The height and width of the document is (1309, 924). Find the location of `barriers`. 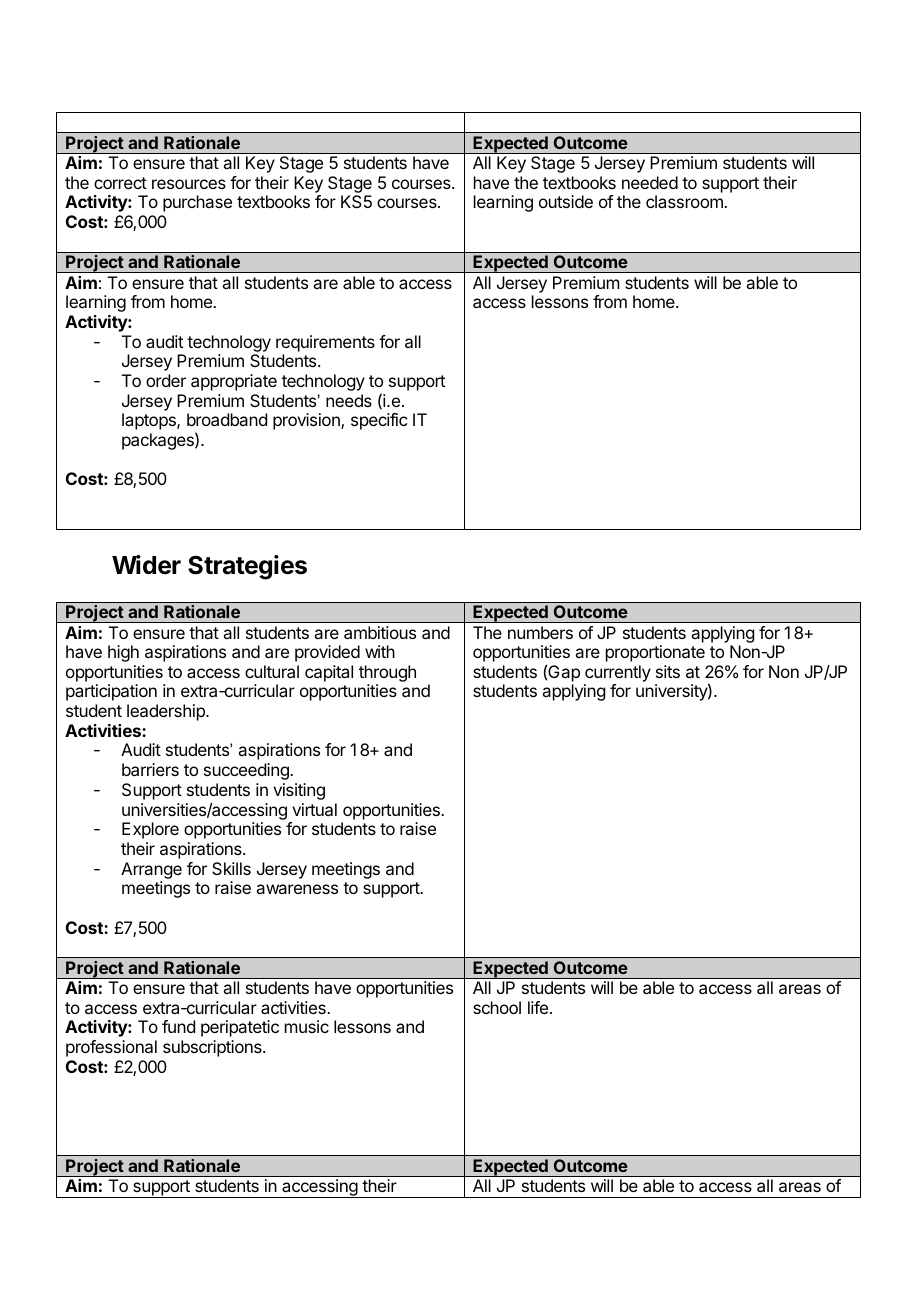

barriers is located at coordinates (150, 769).
